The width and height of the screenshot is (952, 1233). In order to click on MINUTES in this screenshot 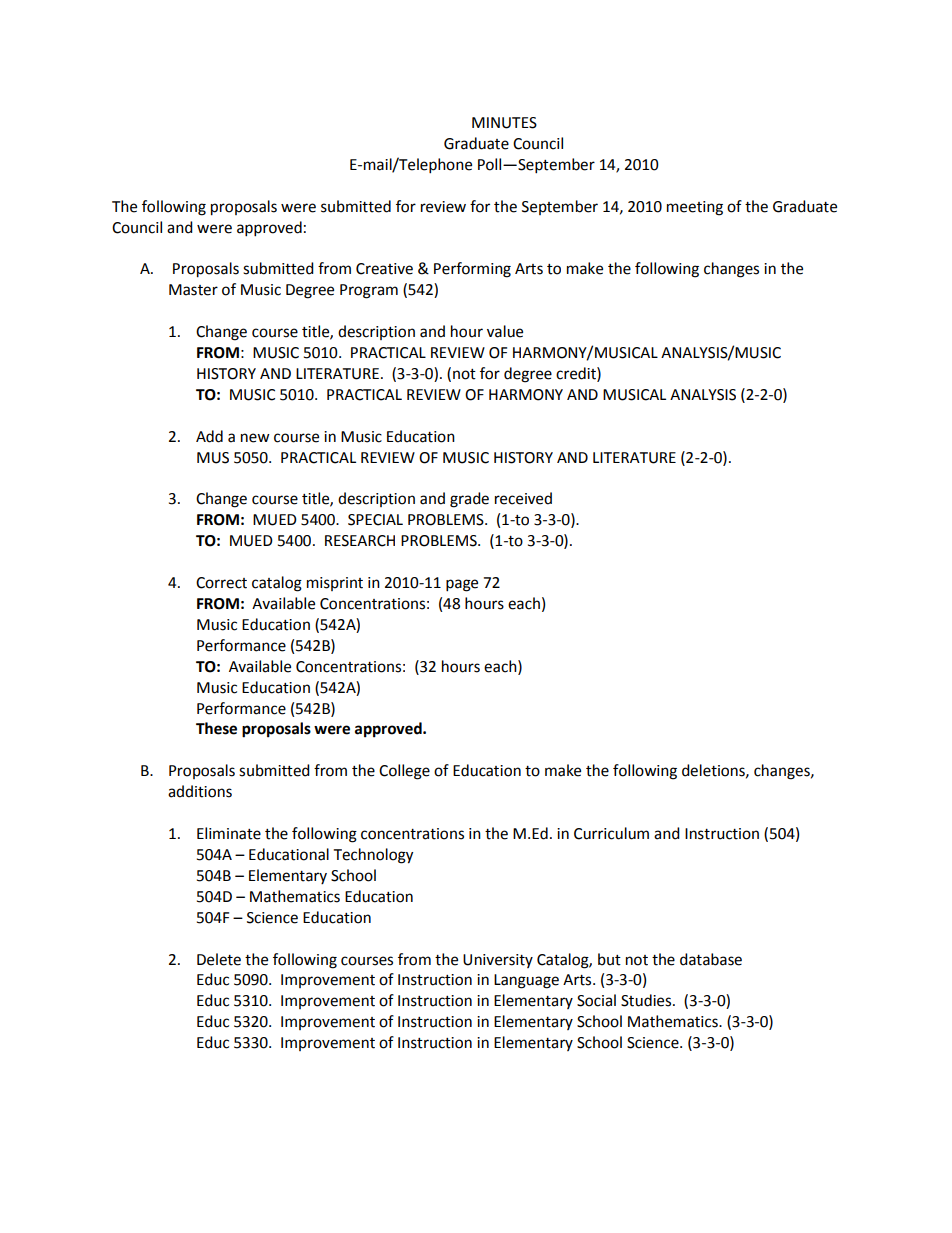, I will do `click(504, 123)`.
